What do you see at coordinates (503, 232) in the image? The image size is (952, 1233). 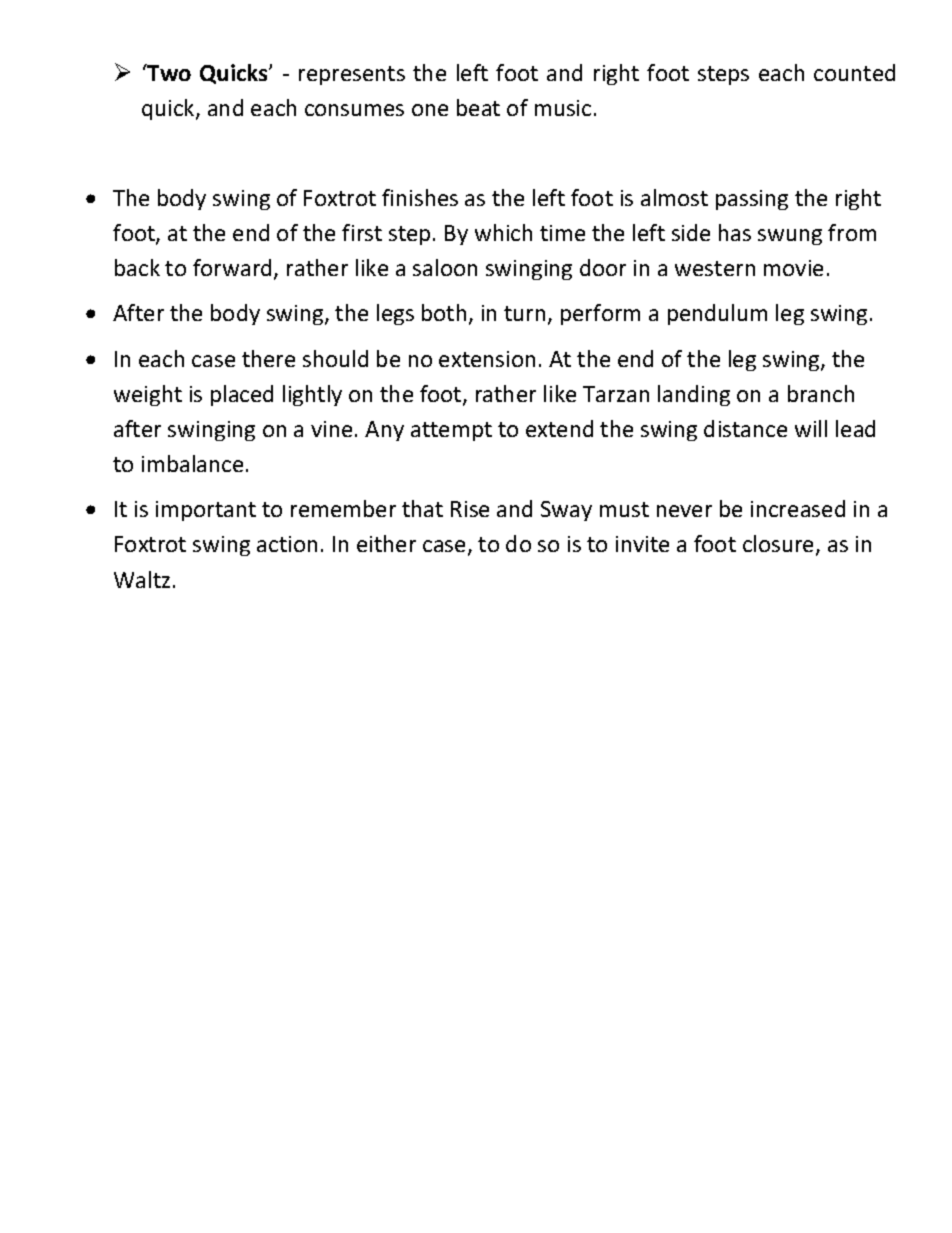 I see `which` at bounding box center [503, 232].
